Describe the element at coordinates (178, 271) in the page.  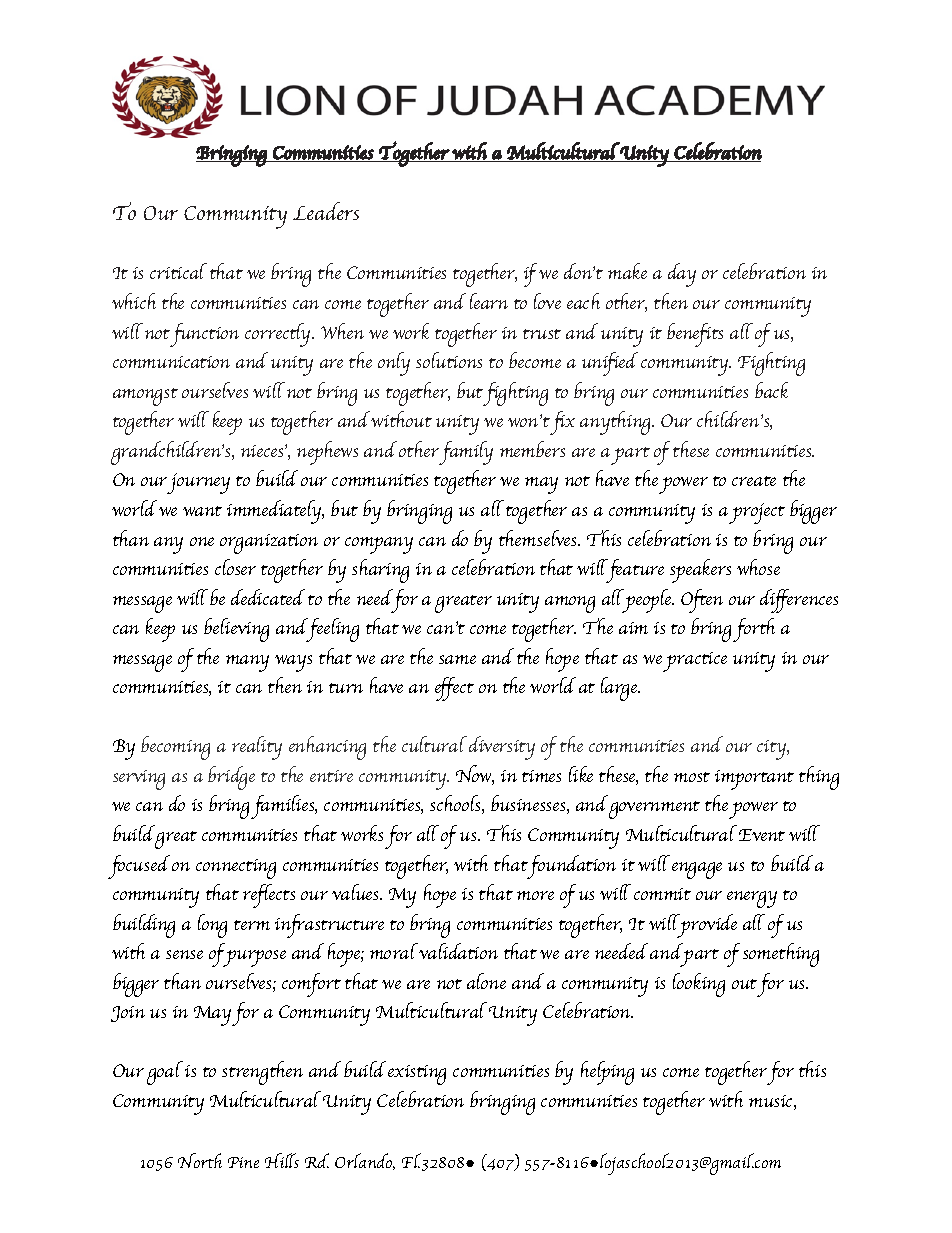
I see `critical` at that location.
